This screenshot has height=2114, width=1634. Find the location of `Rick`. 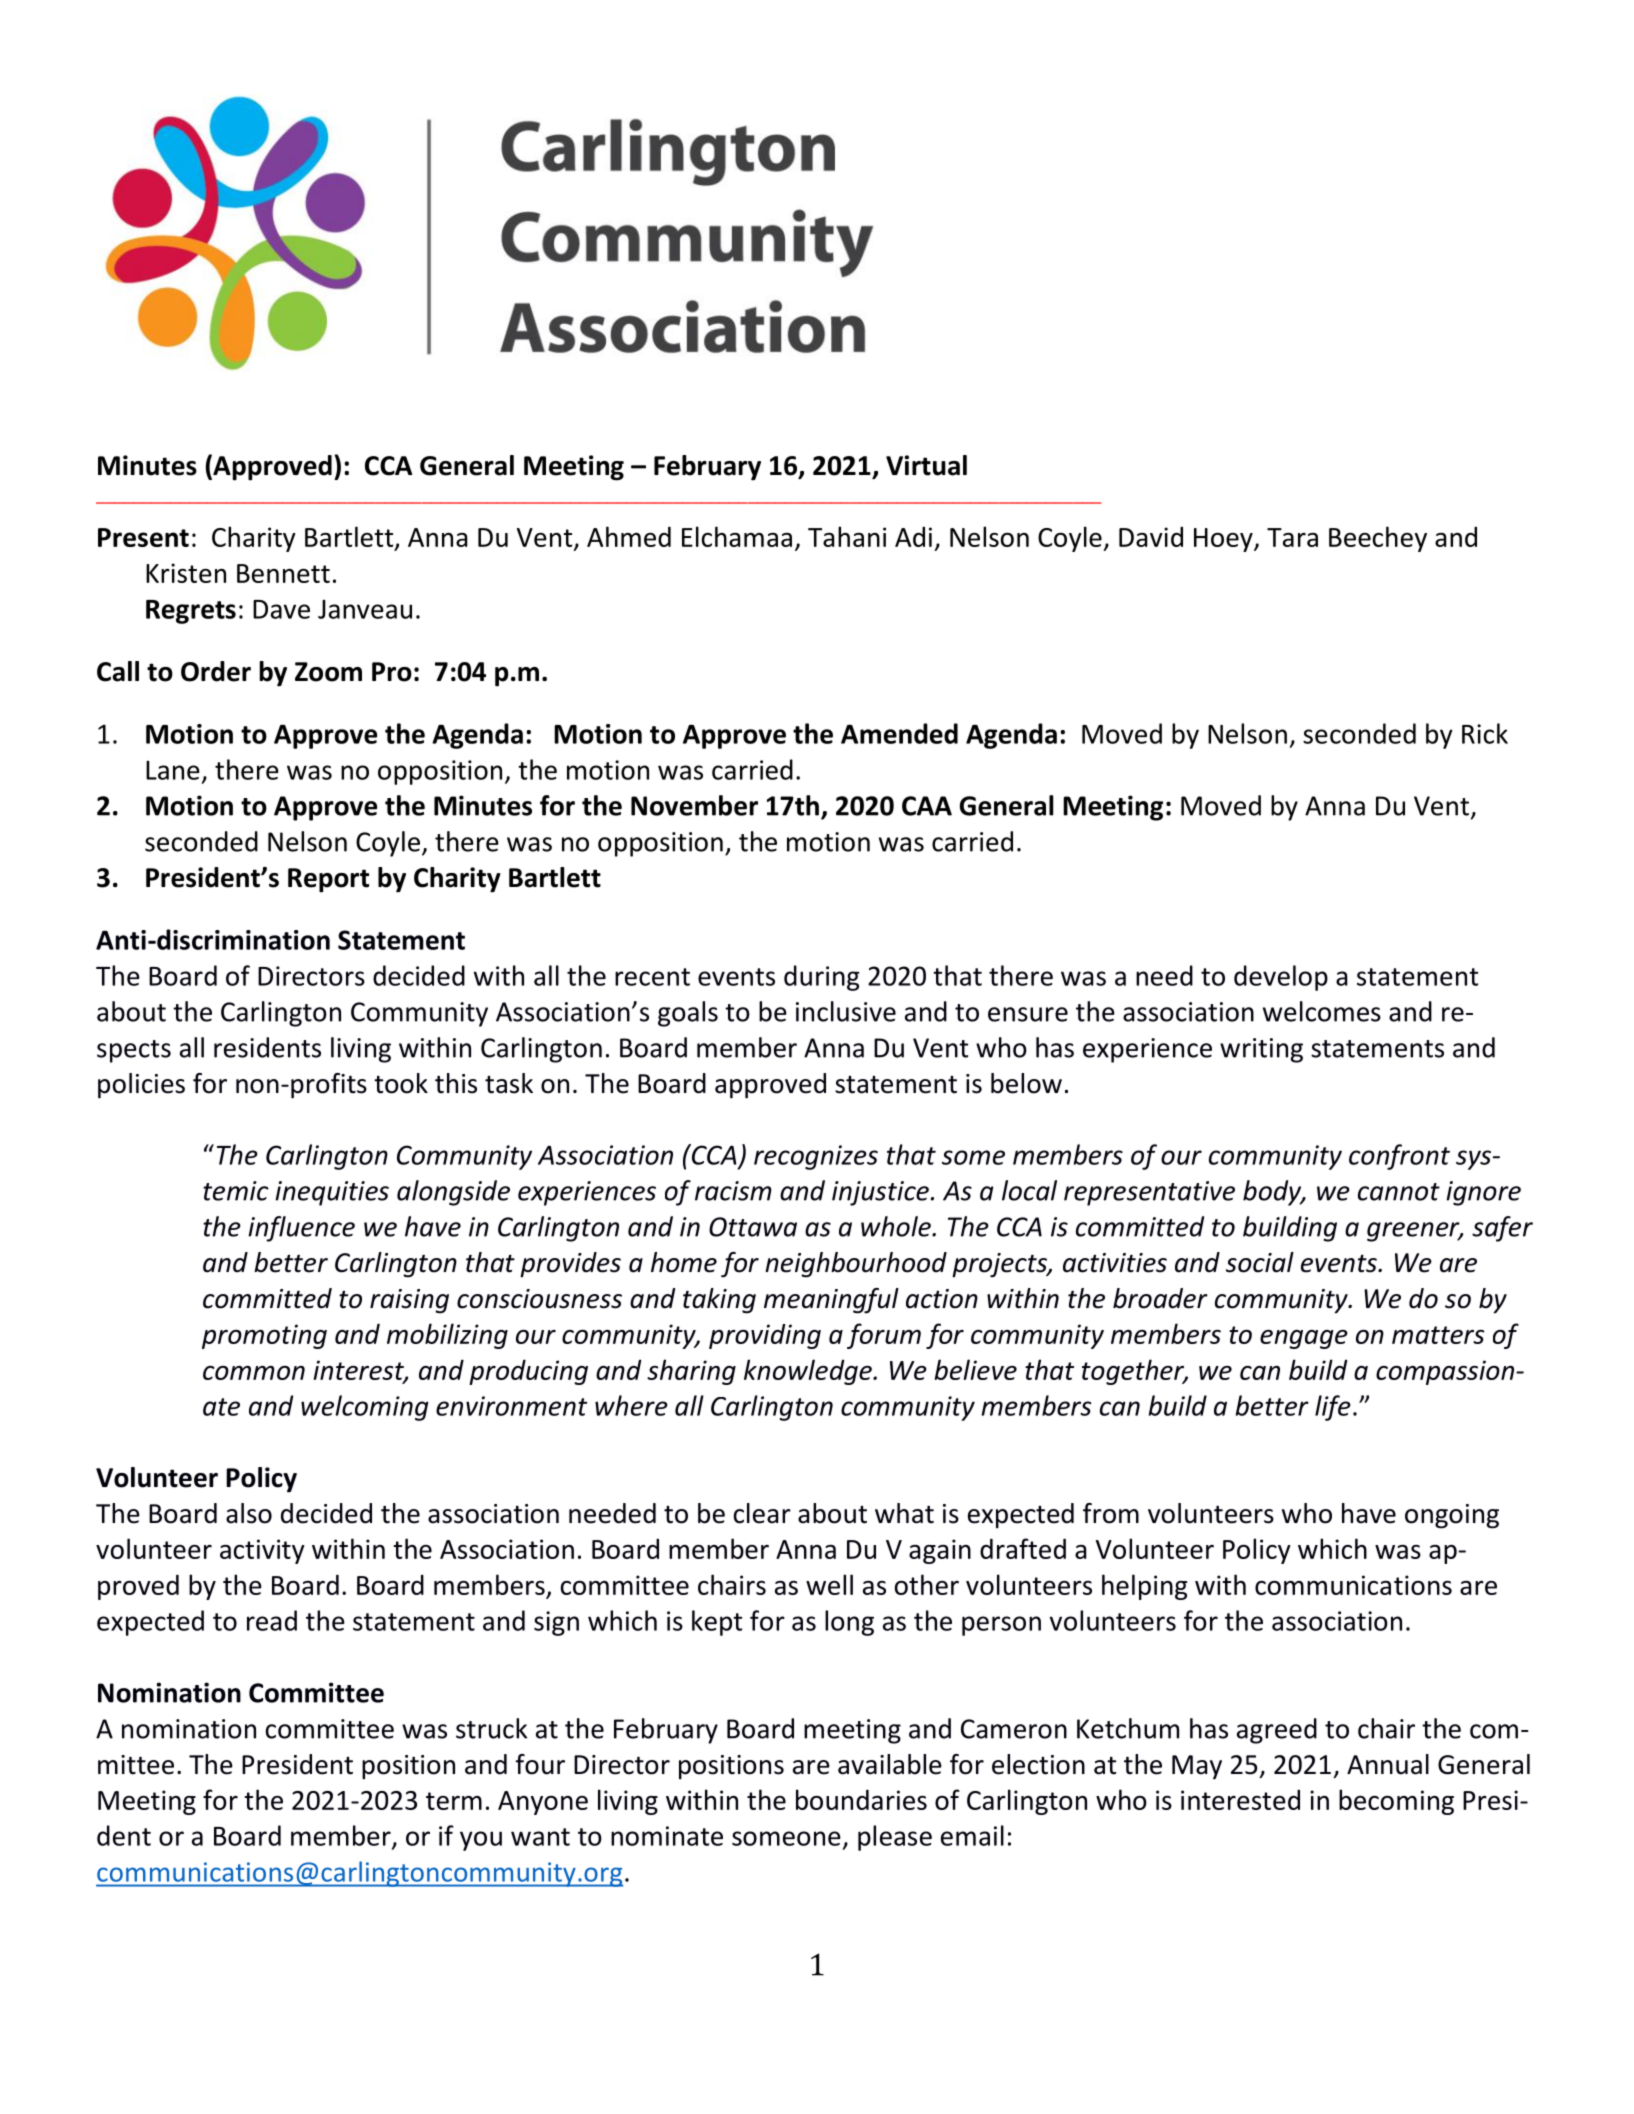

Rick is located at coordinates (1485, 733).
